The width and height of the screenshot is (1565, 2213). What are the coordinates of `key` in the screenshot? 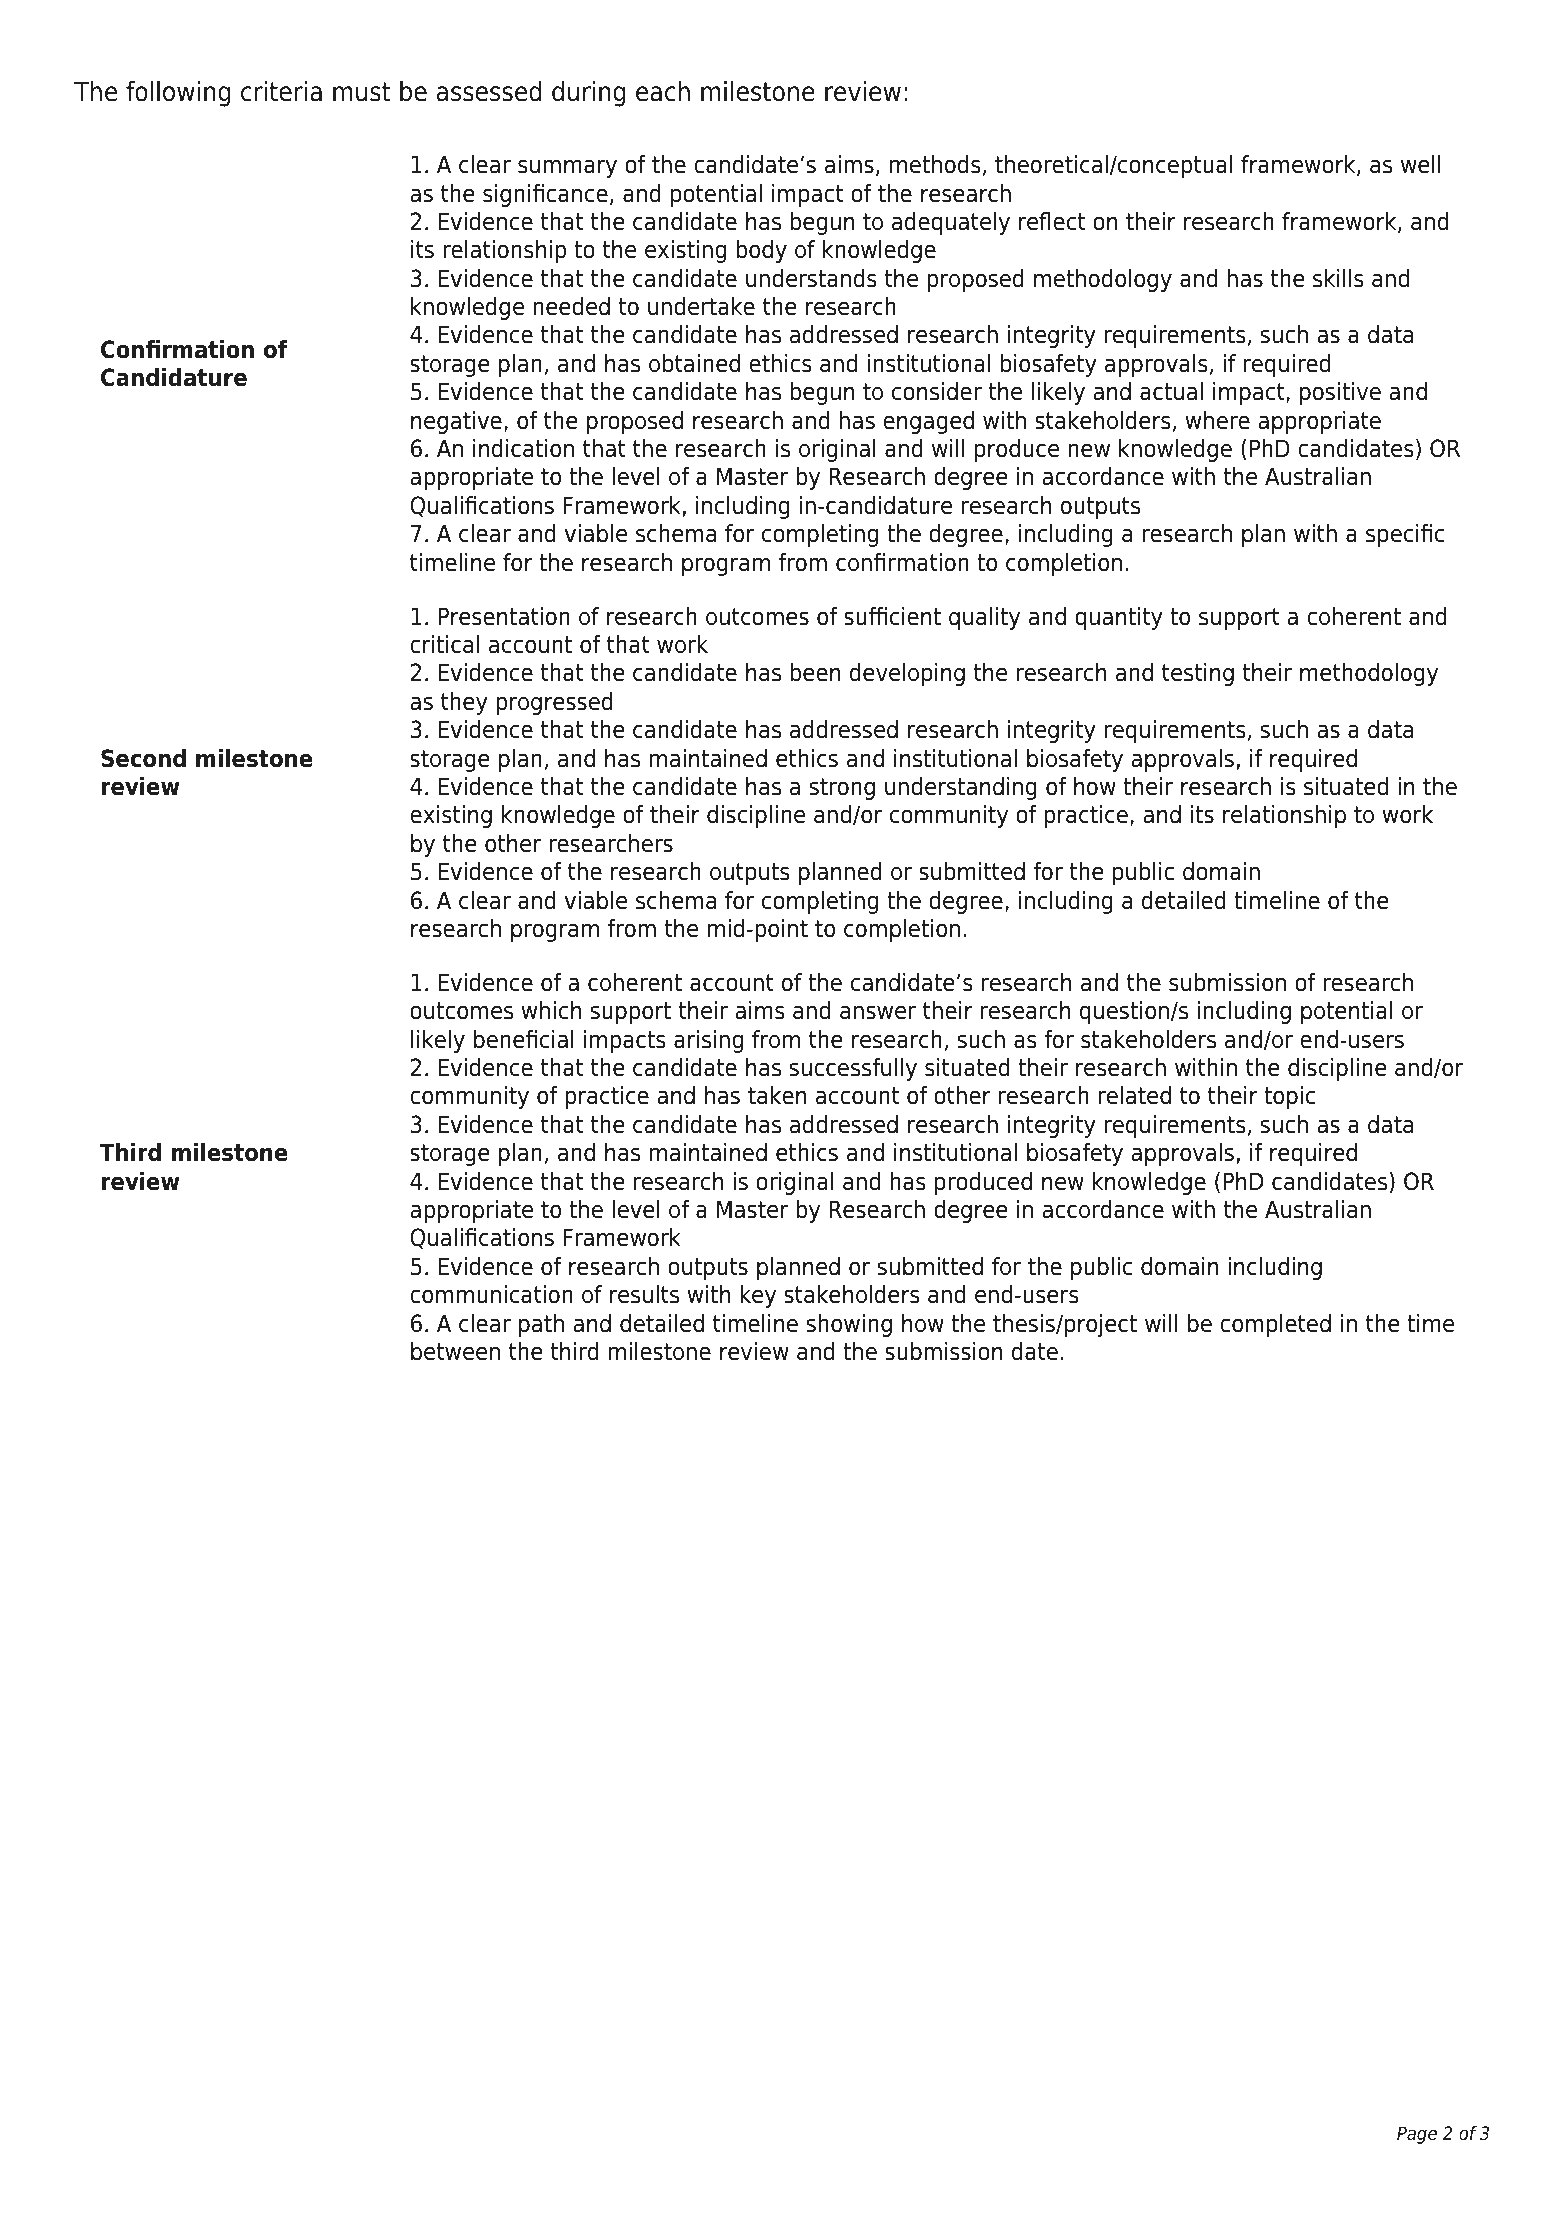 It's located at (758, 1296).
